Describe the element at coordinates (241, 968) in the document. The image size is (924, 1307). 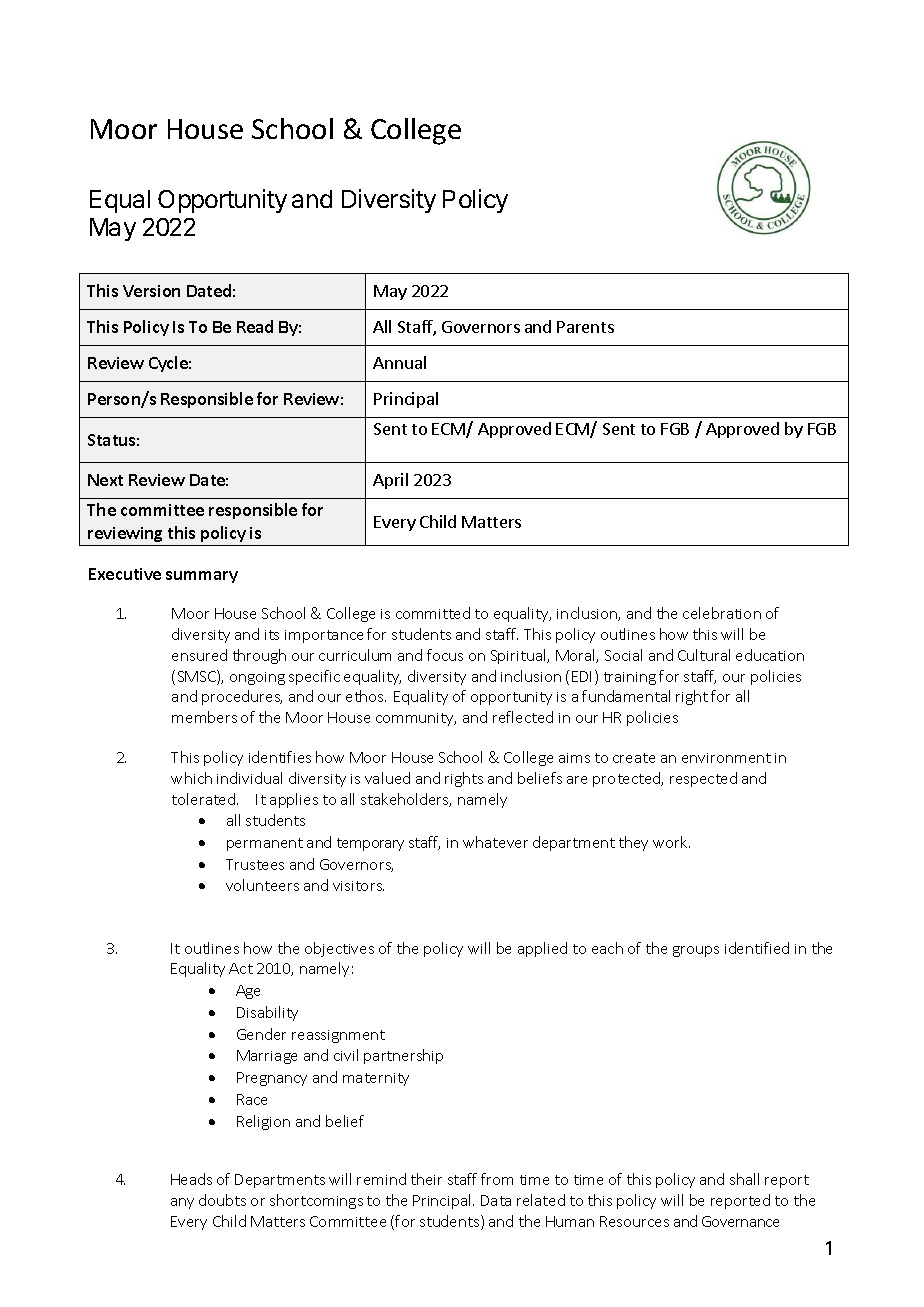
I see `Act` at that location.
